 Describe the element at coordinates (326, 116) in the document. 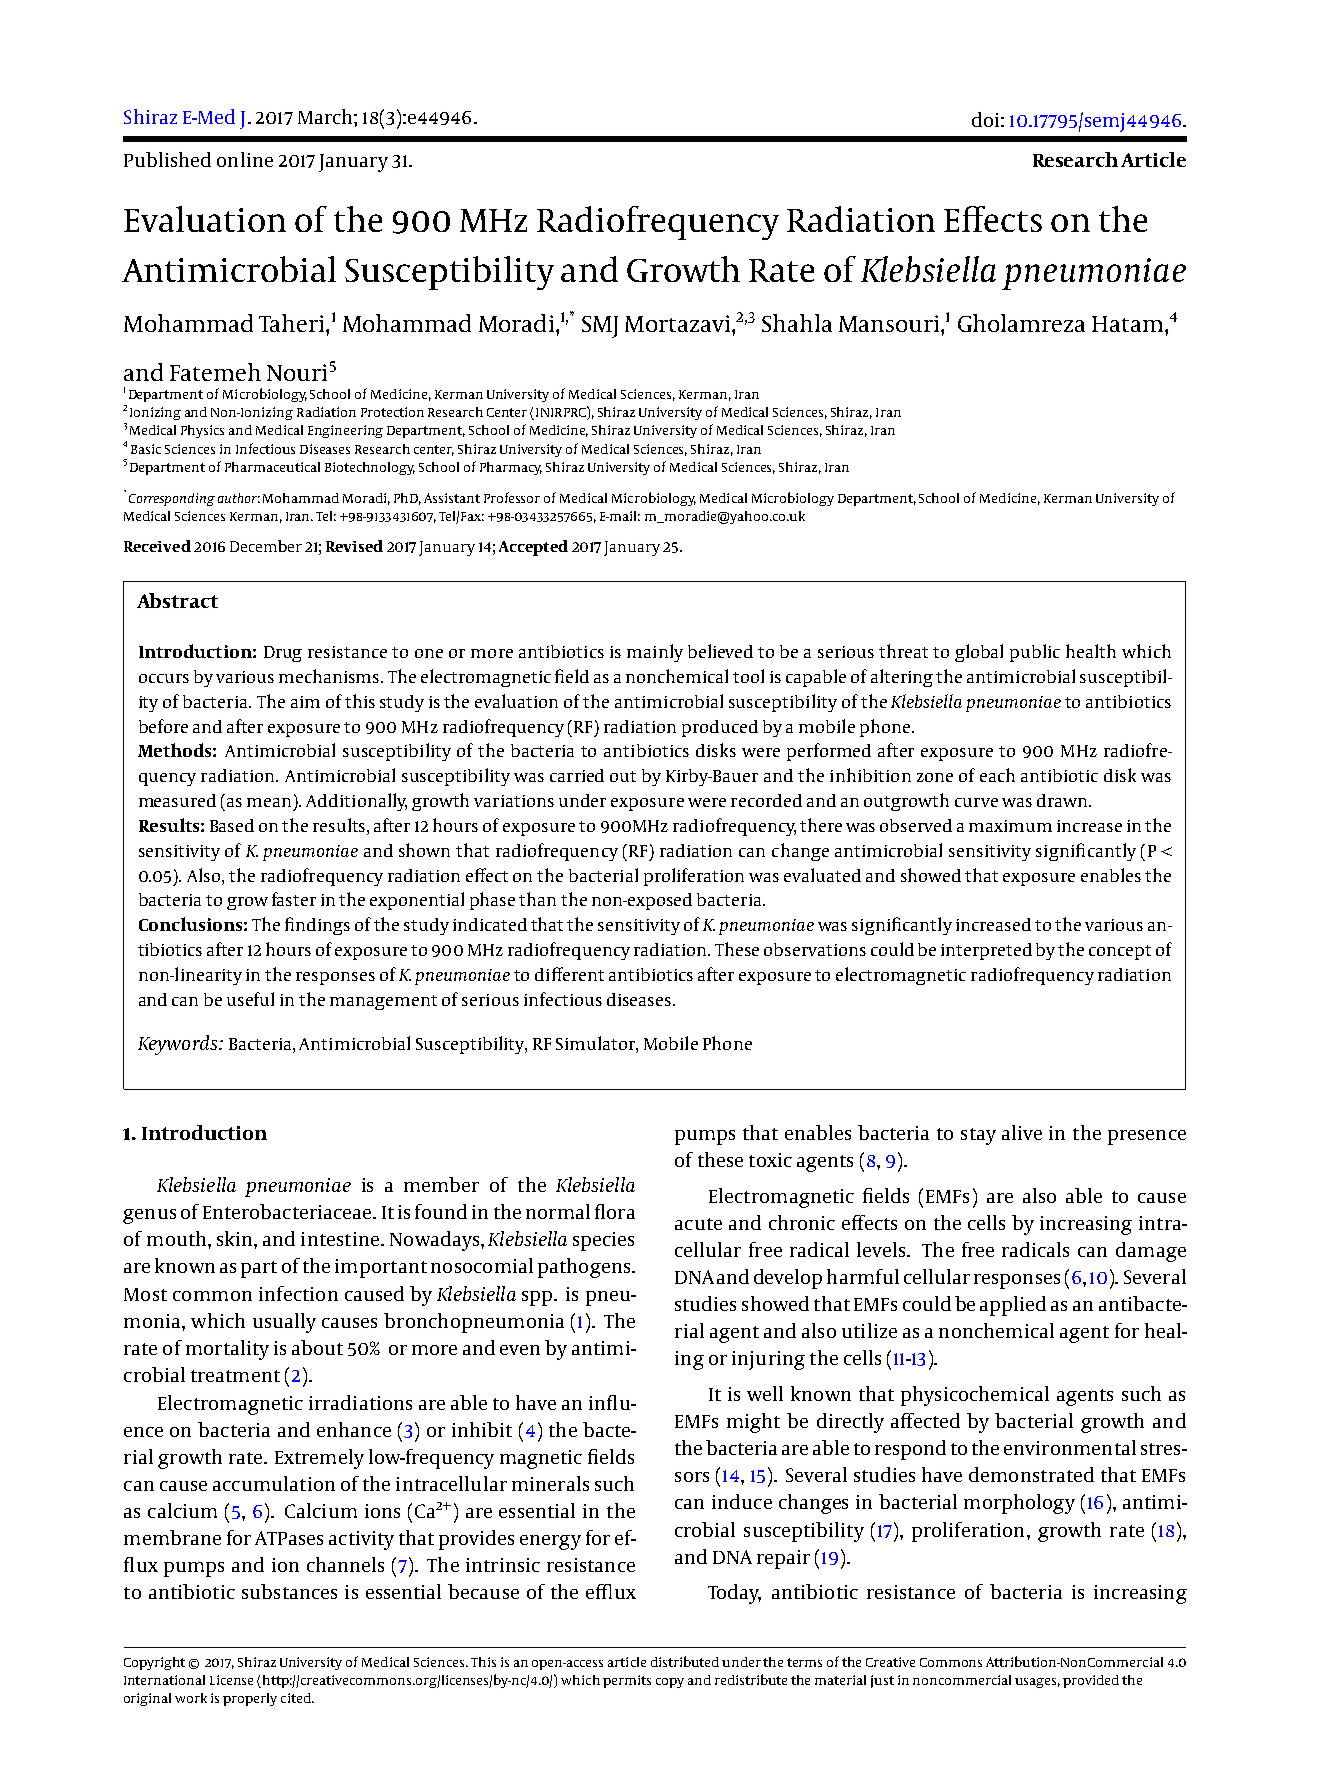

I see `March` at that location.
